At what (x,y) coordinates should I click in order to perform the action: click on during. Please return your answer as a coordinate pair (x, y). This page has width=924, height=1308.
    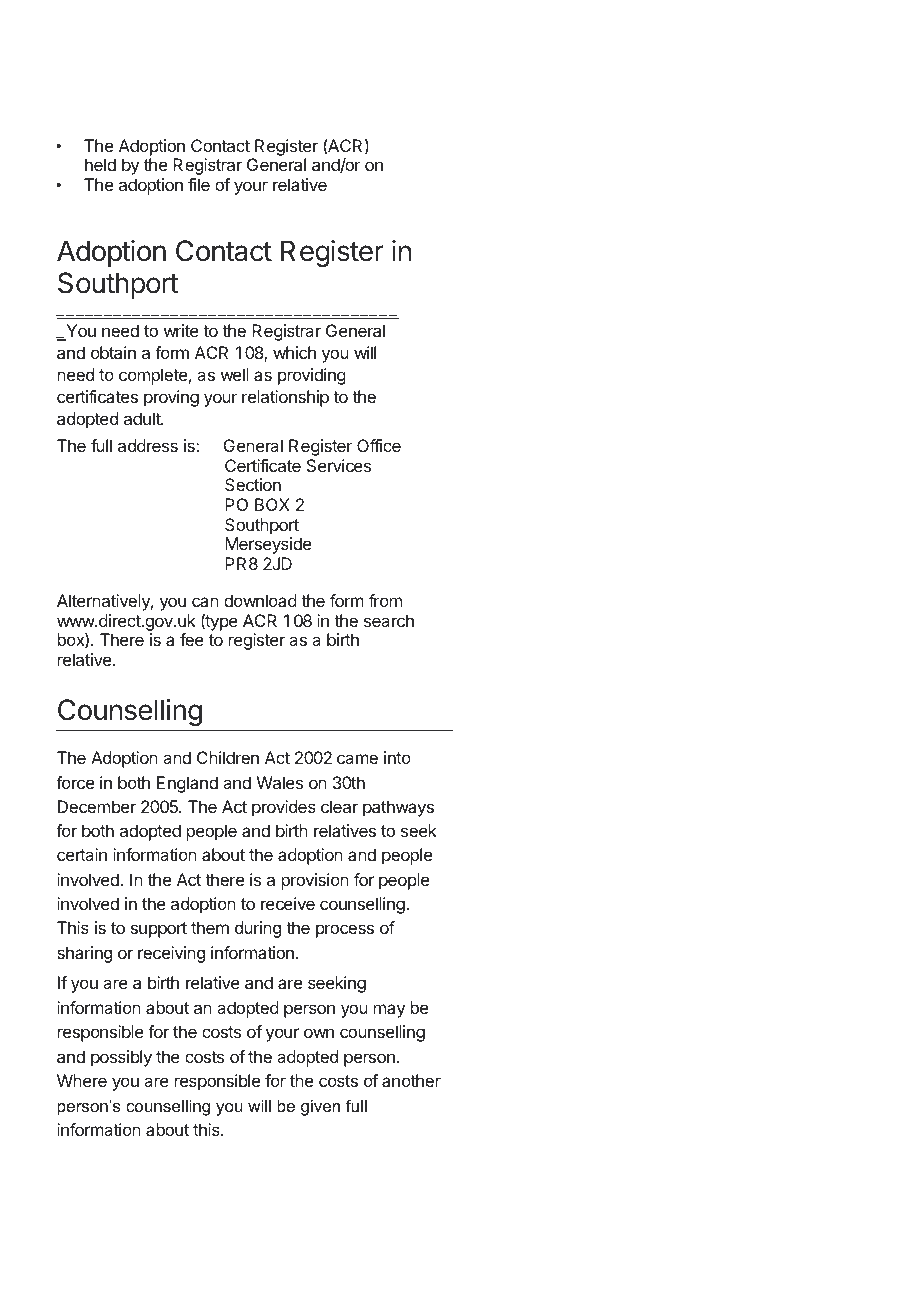
    Looking at the image, I should click on (258, 929).
